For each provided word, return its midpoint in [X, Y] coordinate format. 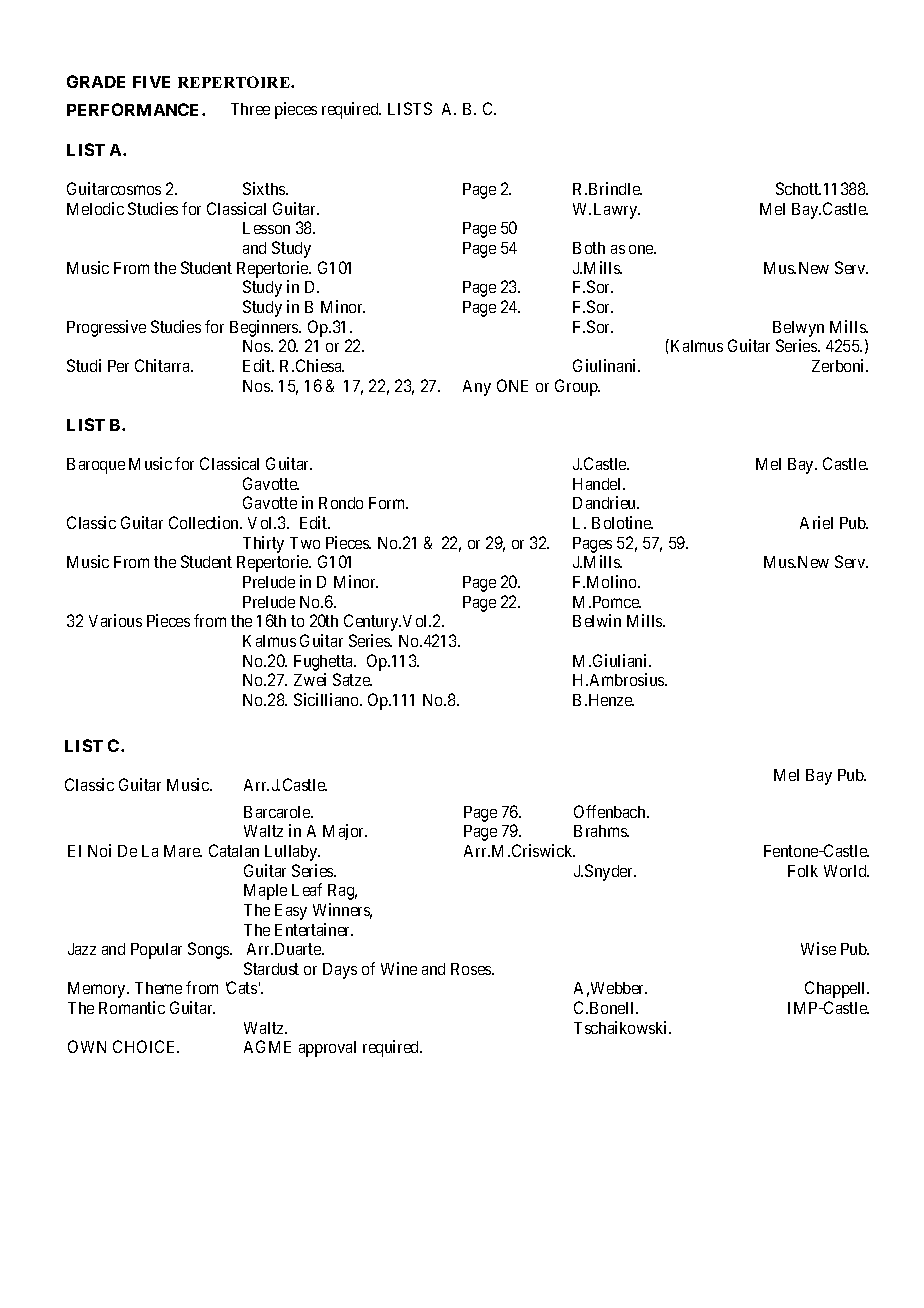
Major [345, 832]
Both [589, 248]
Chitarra [163, 365]
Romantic [132, 1007]
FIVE [151, 82]
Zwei [310, 679]
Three [250, 109]
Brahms [601, 831]
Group [577, 387]
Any [477, 388]
